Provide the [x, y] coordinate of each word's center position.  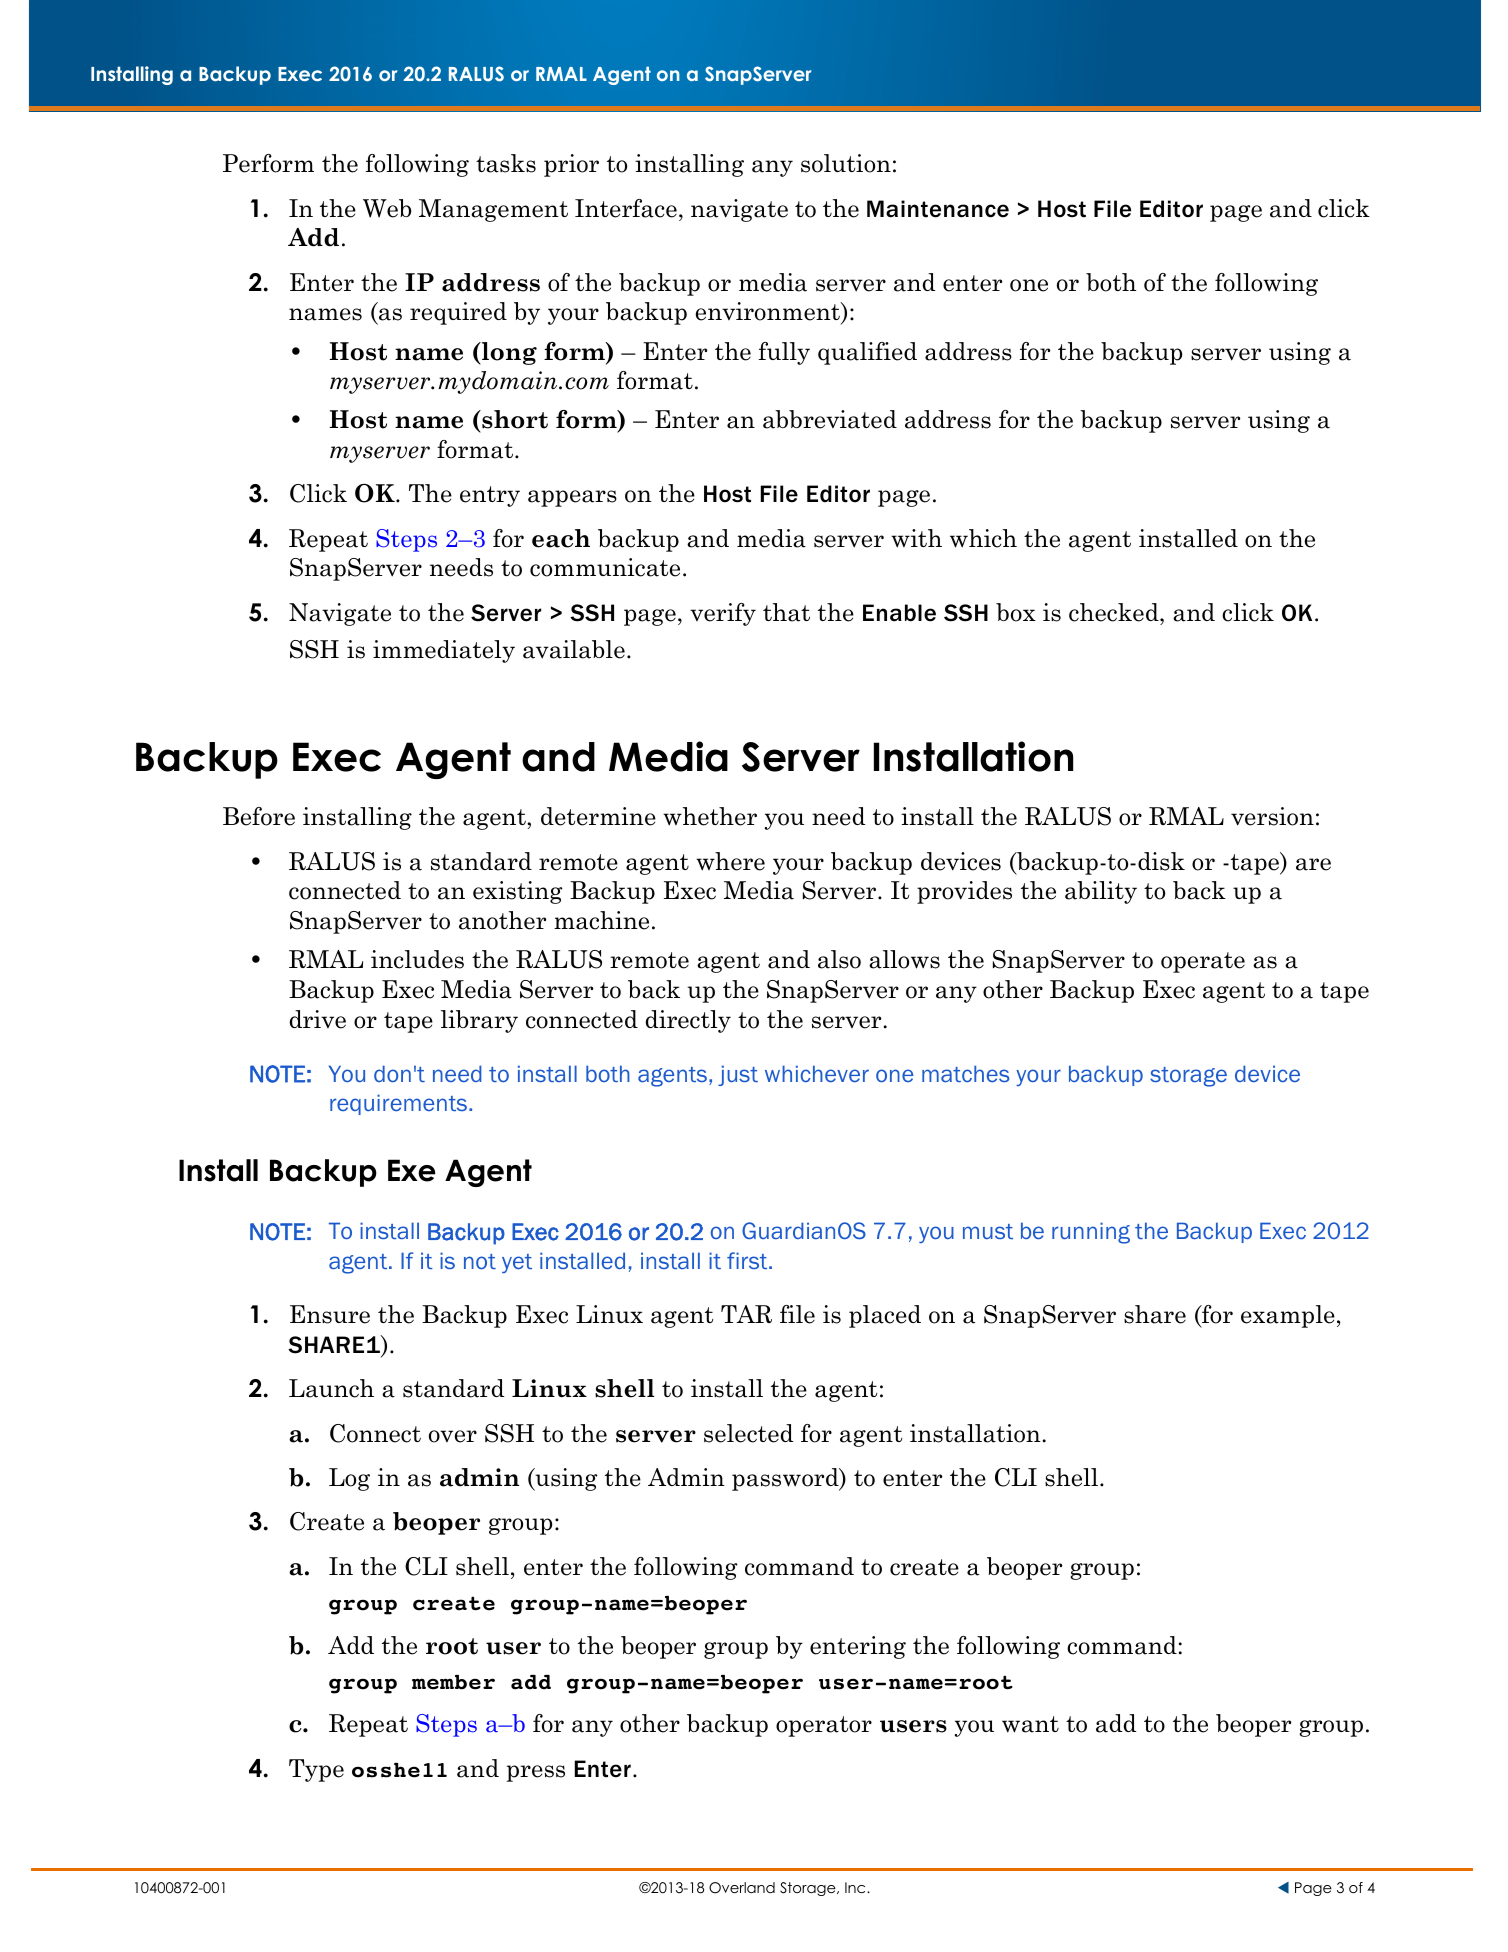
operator [824, 1726]
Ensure [330, 1314]
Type [316, 1770]
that [786, 612]
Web [387, 208]
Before [259, 816]
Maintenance [938, 209]
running [1091, 1233]
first [748, 1260]
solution [846, 163]
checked [1115, 612]
